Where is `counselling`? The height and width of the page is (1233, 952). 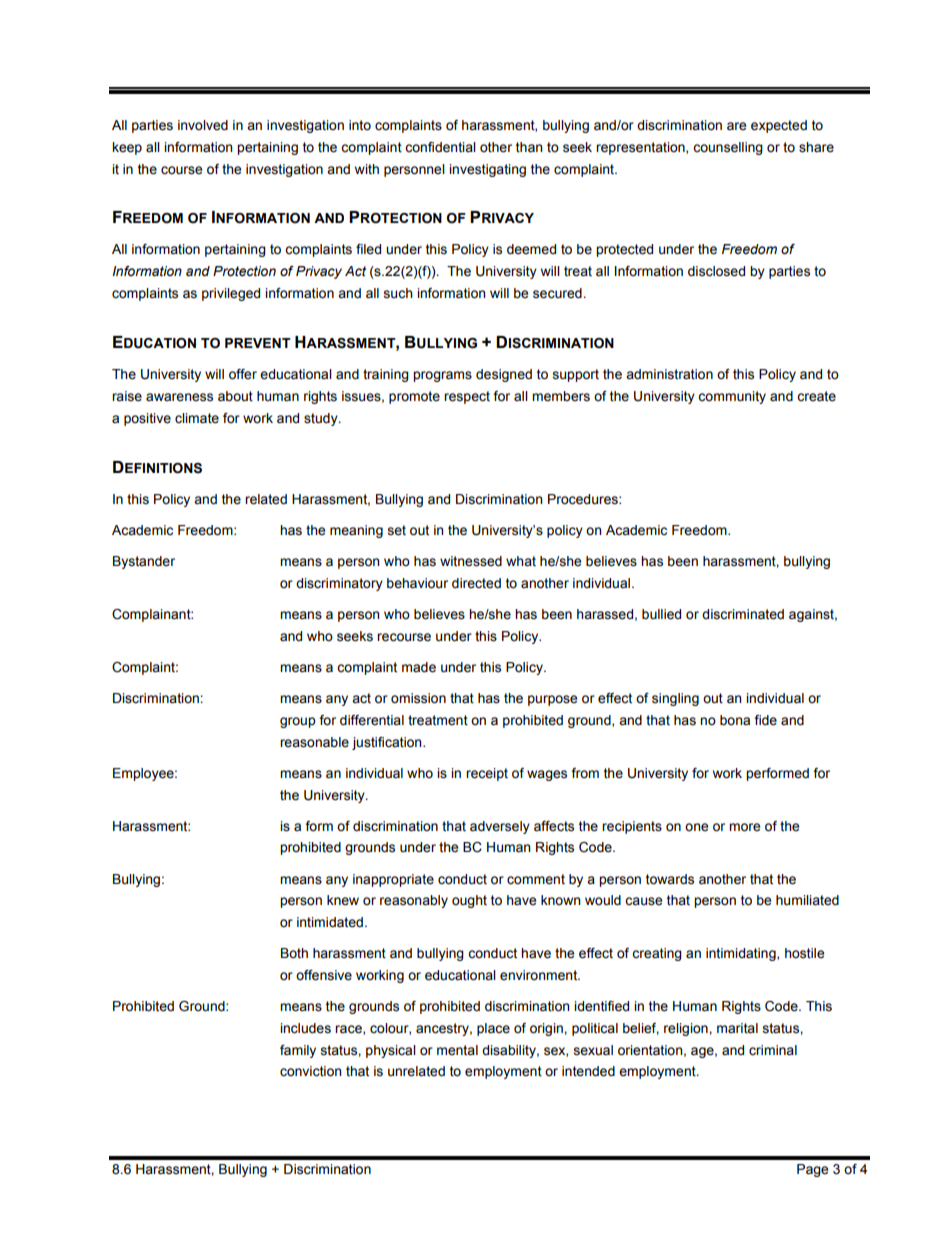
counselling is located at coordinates (728, 148).
